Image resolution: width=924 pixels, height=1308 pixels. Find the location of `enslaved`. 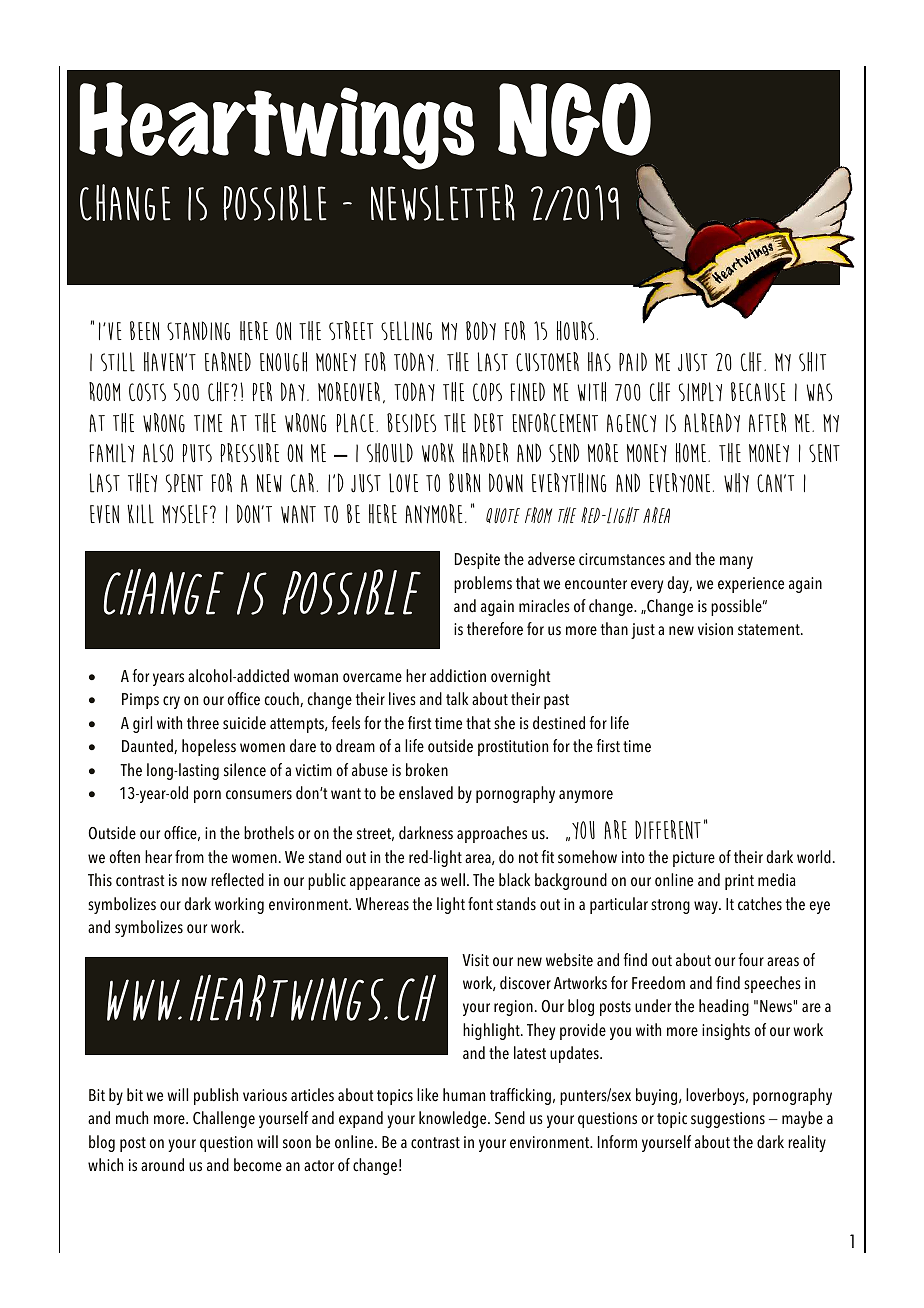

enslaved is located at coordinates (426, 793).
